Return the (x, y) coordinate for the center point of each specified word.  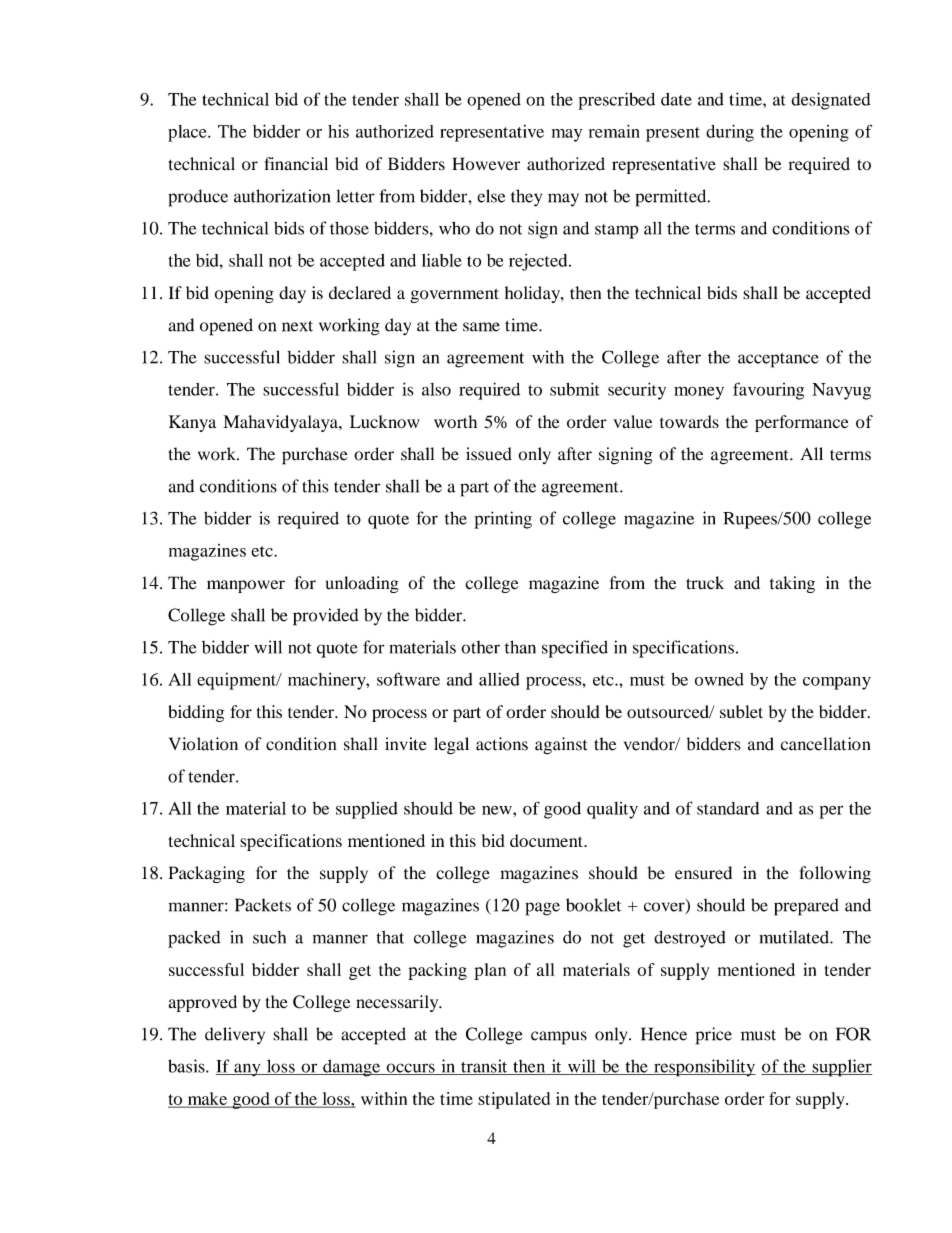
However (486, 164)
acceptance (778, 360)
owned (719, 679)
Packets (263, 905)
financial (296, 164)
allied (499, 679)
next (297, 326)
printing (503, 520)
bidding (196, 713)
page (543, 909)
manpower (246, 586)
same (481, 327)
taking (792, 584)
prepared (806, 907)
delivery (235, 1036)
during (730, 133)
